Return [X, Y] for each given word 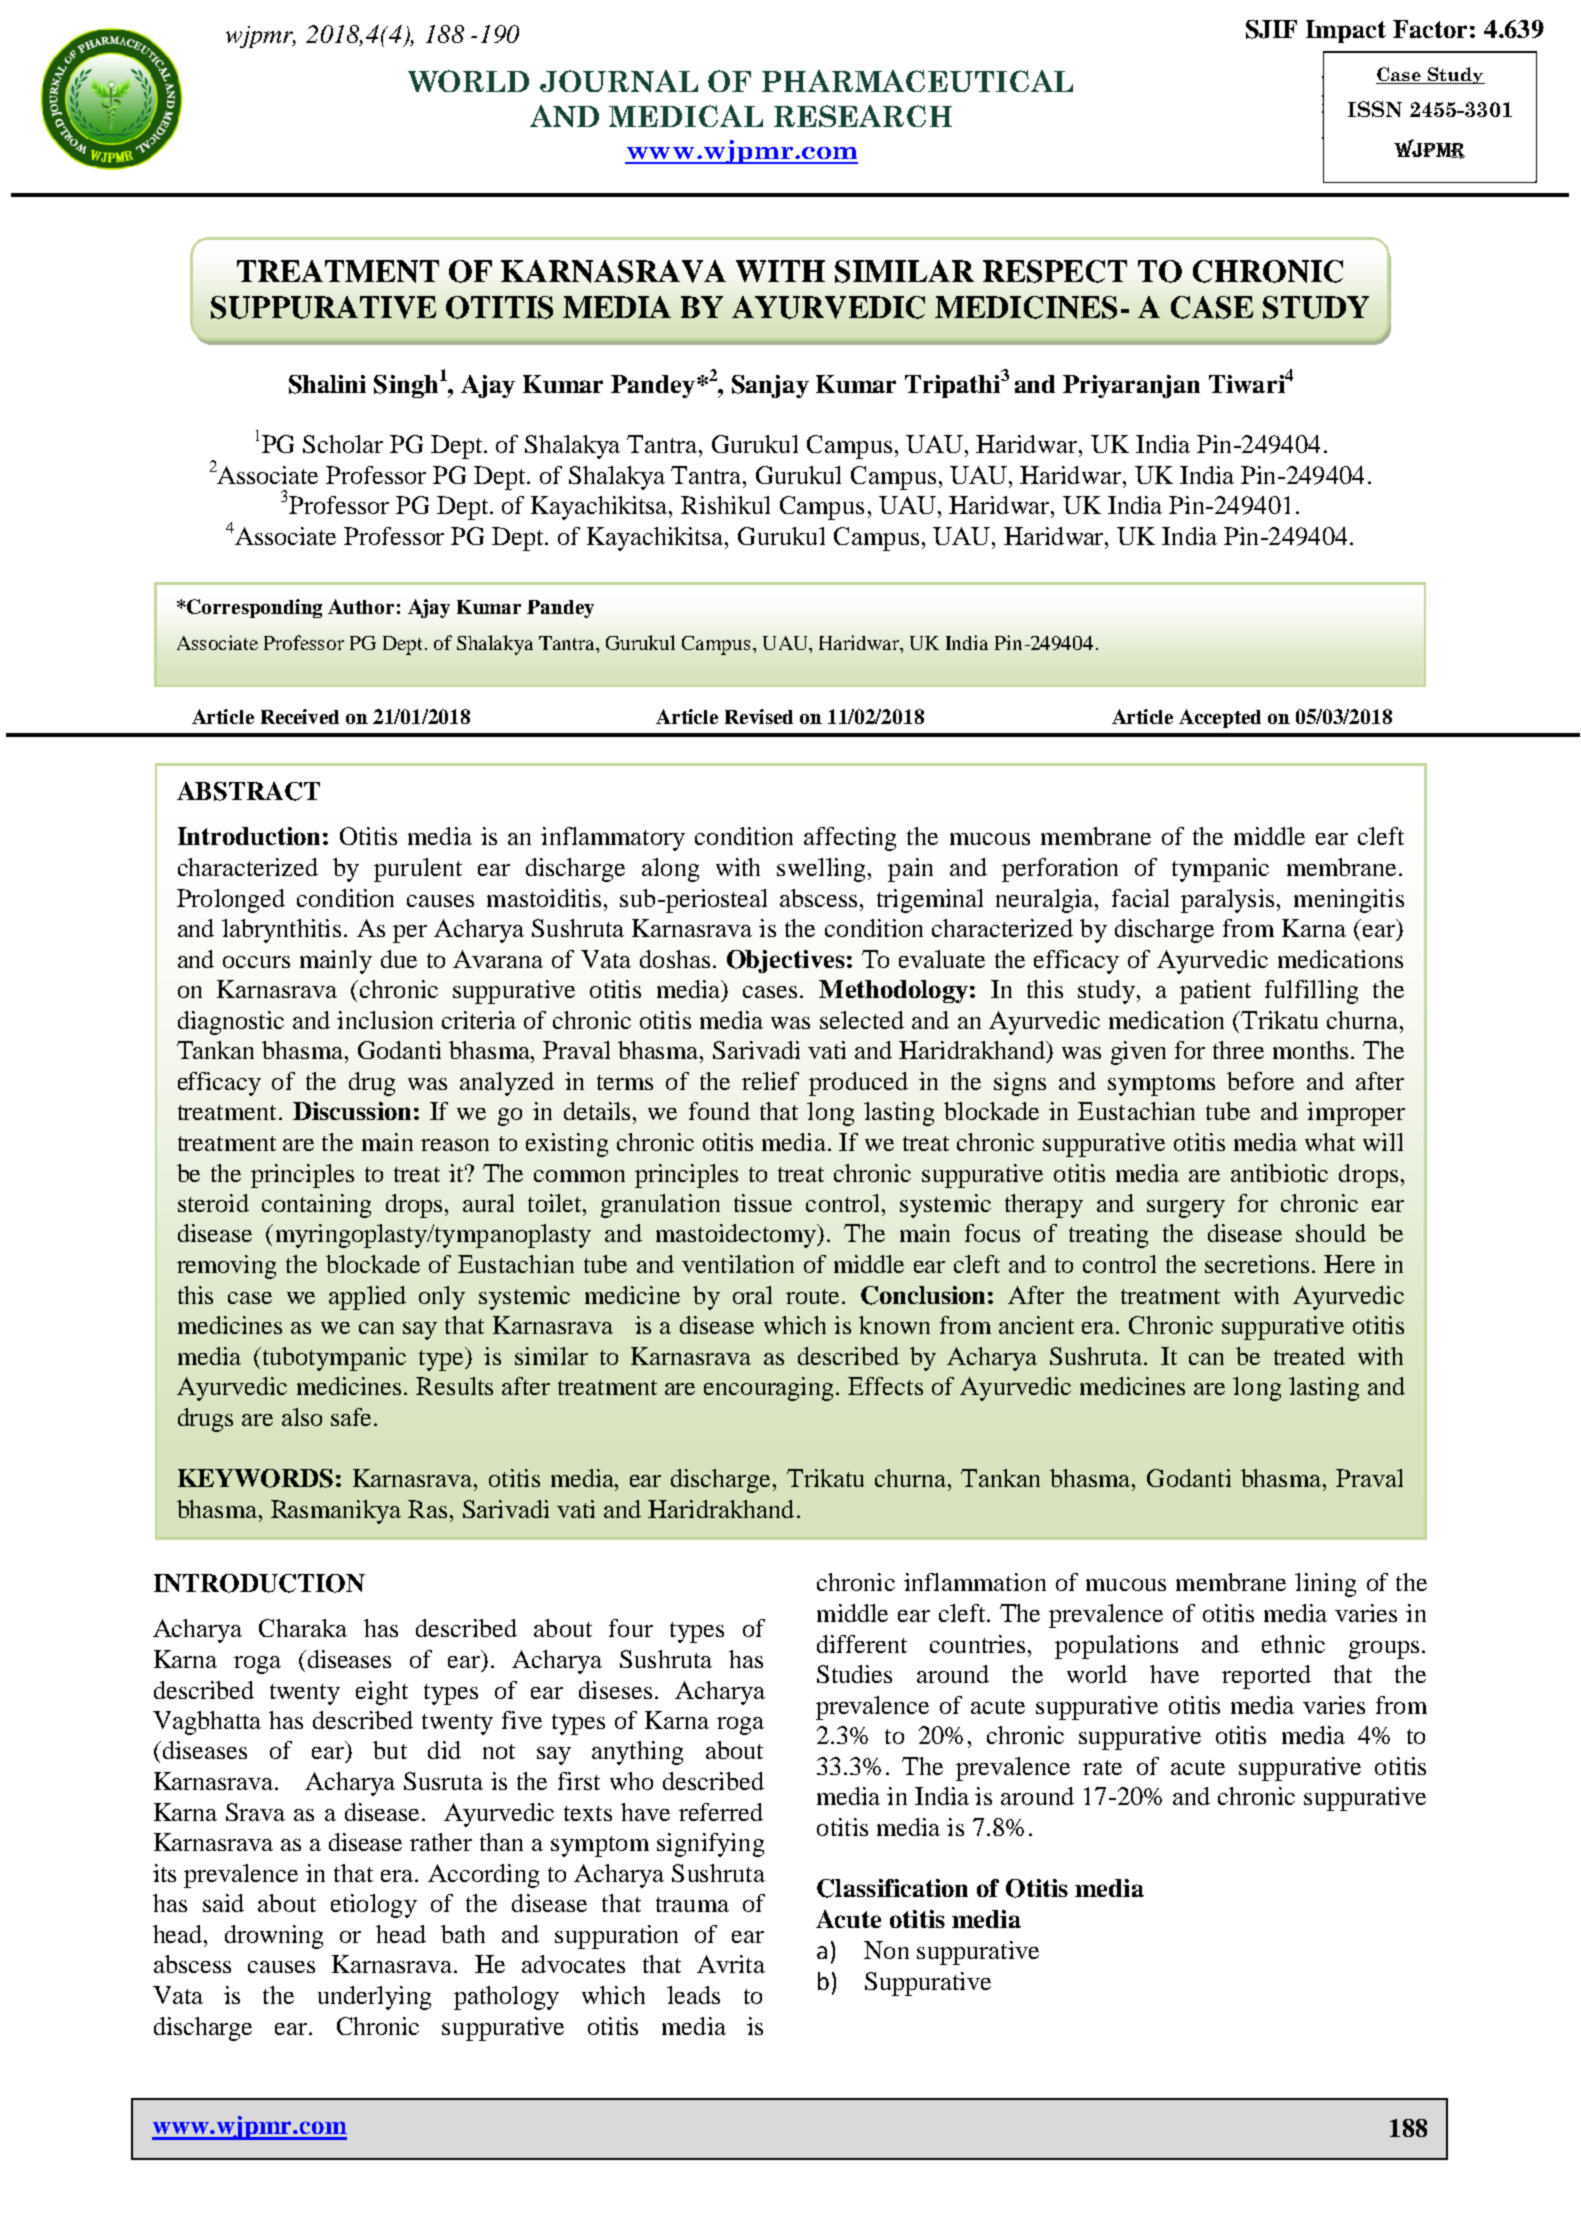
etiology [374, 1906]
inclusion [385, 1020]
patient [1215, 992]
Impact [1346, 31]
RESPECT [1055, 271]
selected [862, 1020]
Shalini [327, 384]
